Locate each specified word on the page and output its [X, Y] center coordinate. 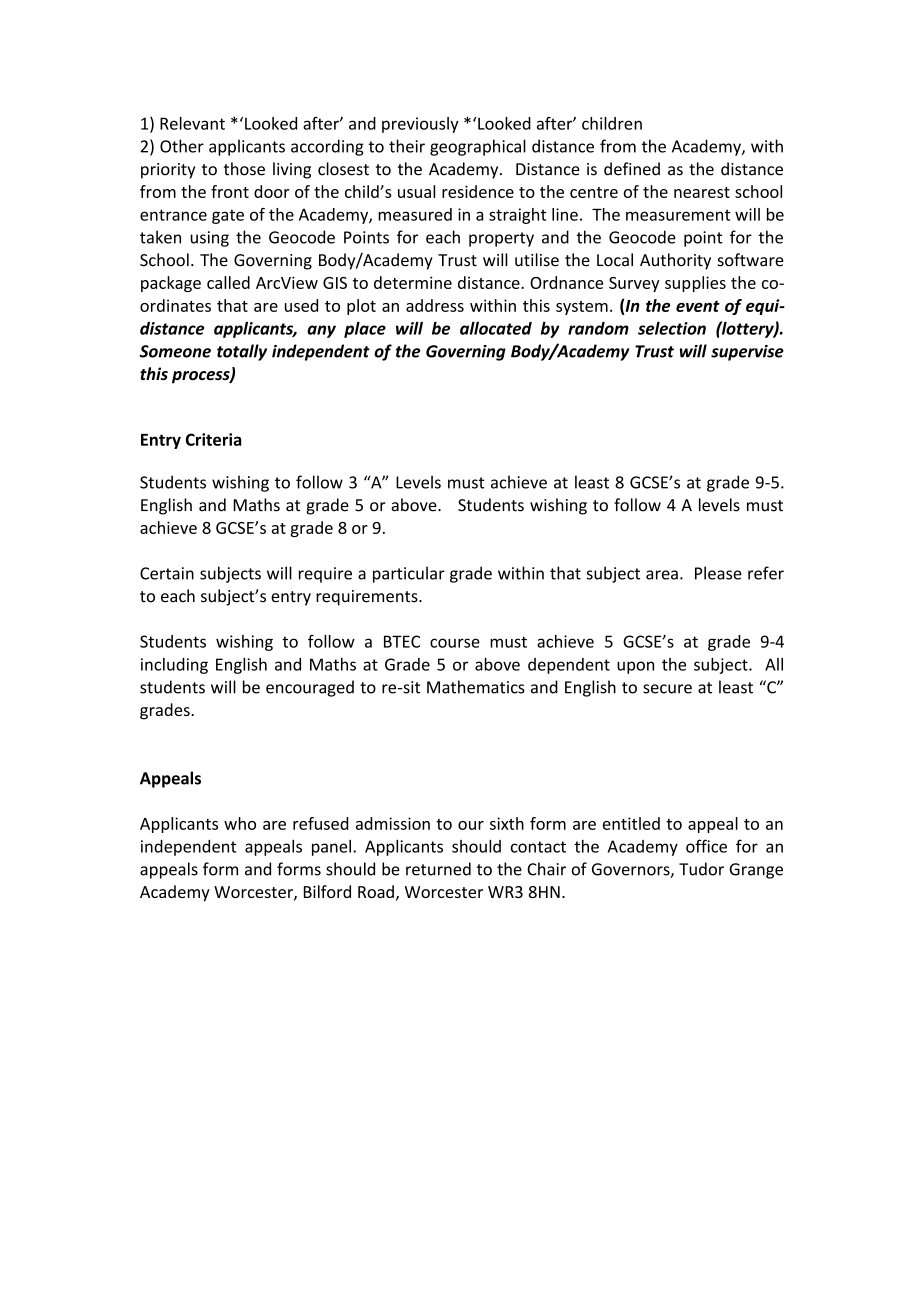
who [240, 823]
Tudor [701, 869]
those [244, 169]
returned [438, 869]
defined [632, 169]
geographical [478, 147]
